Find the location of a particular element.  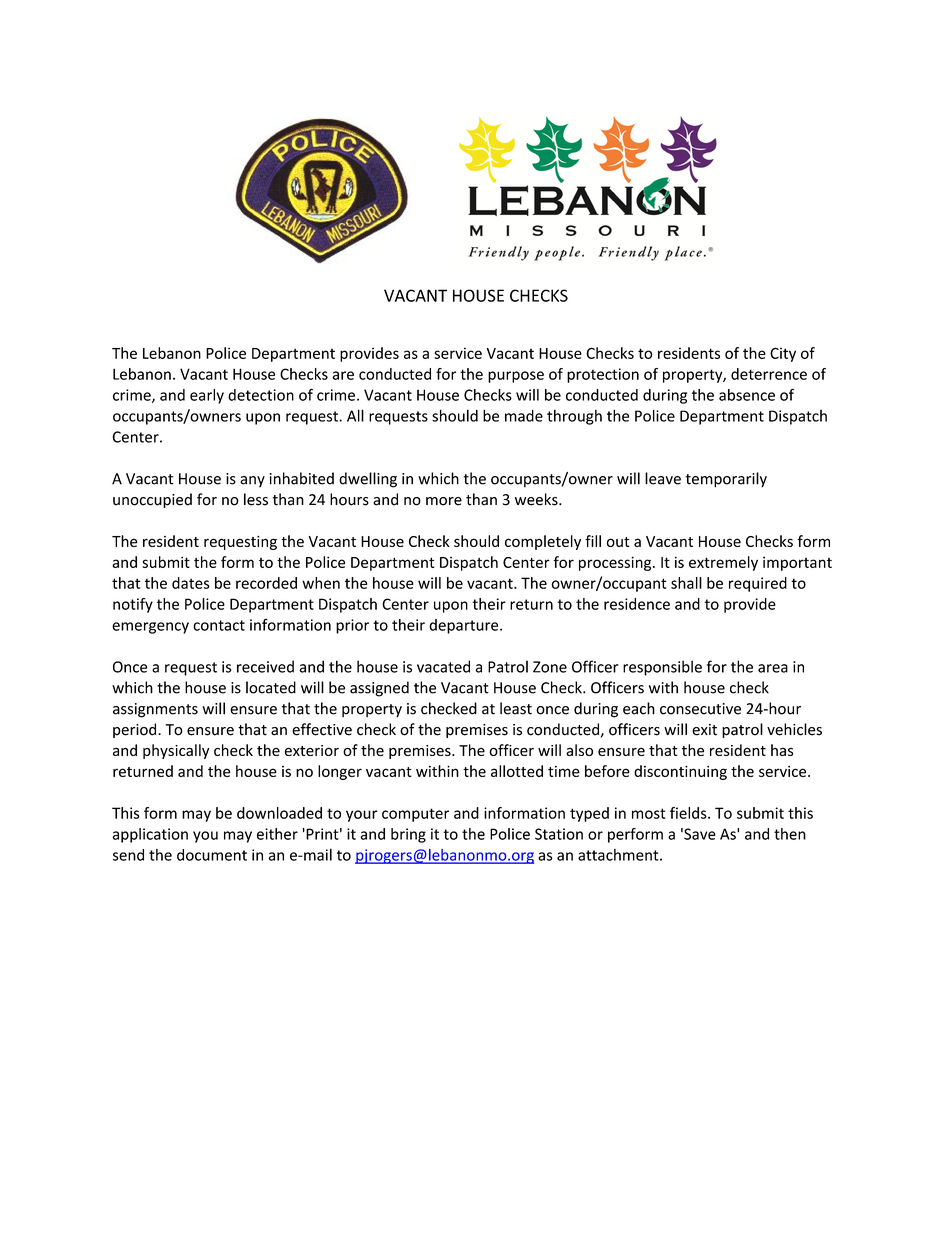

allotted is located at coordinates (517, 771).
